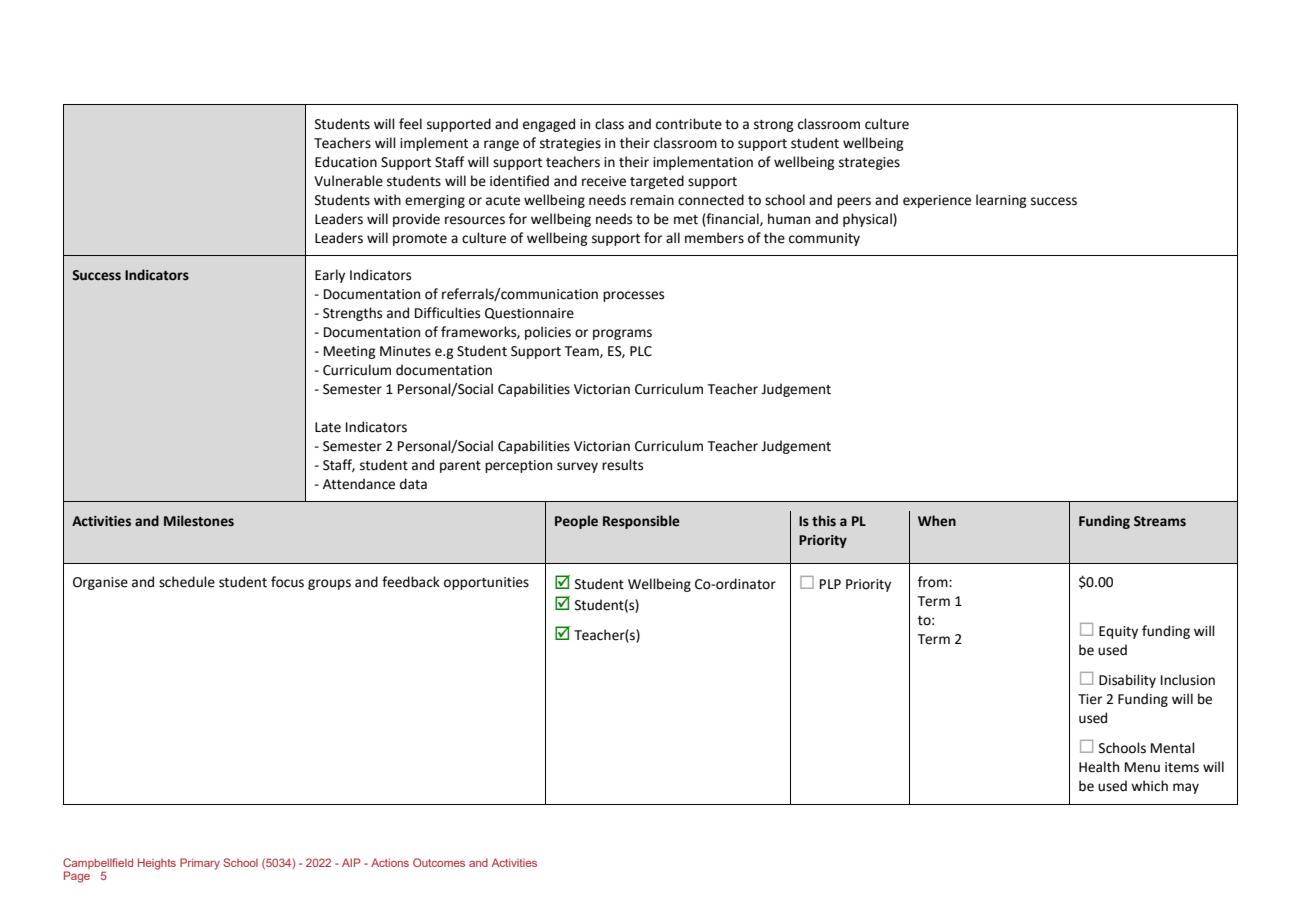  Describe the element at coordinates (200, 864) in the page. I see `Primary` at that location.
